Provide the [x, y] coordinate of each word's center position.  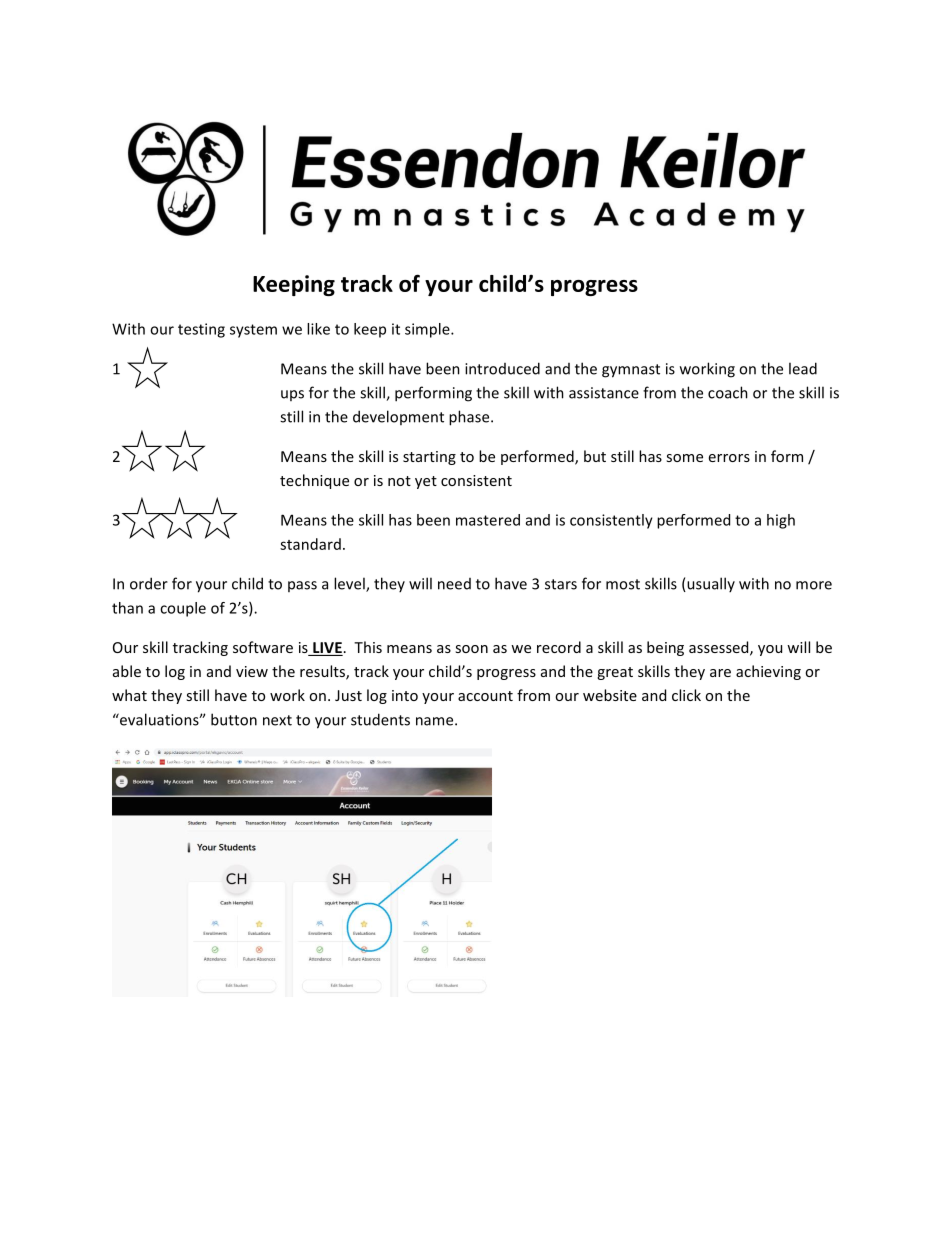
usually [710, 584]
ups [292, 395]
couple [183, 609]
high [781, 521]
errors [729, 458]
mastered [488, 520]
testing [201, 330]
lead [803, 368]
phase [470, 418]
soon [471, 649]
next [277, 720]
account [485, 696]
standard [310, 544]
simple [428, 330]
